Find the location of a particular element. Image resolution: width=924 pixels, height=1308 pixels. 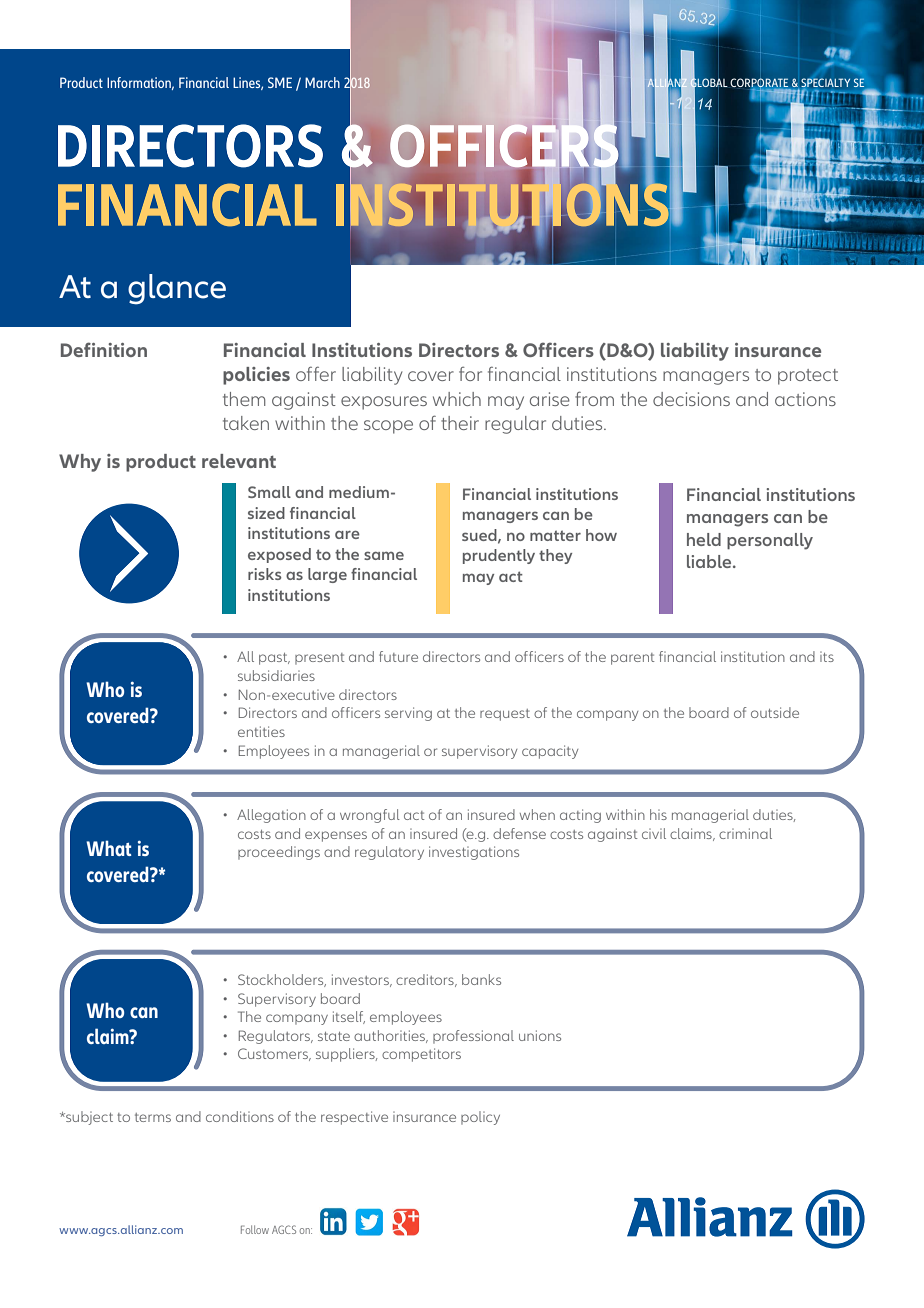

March is located at coordinates (322, 82).
